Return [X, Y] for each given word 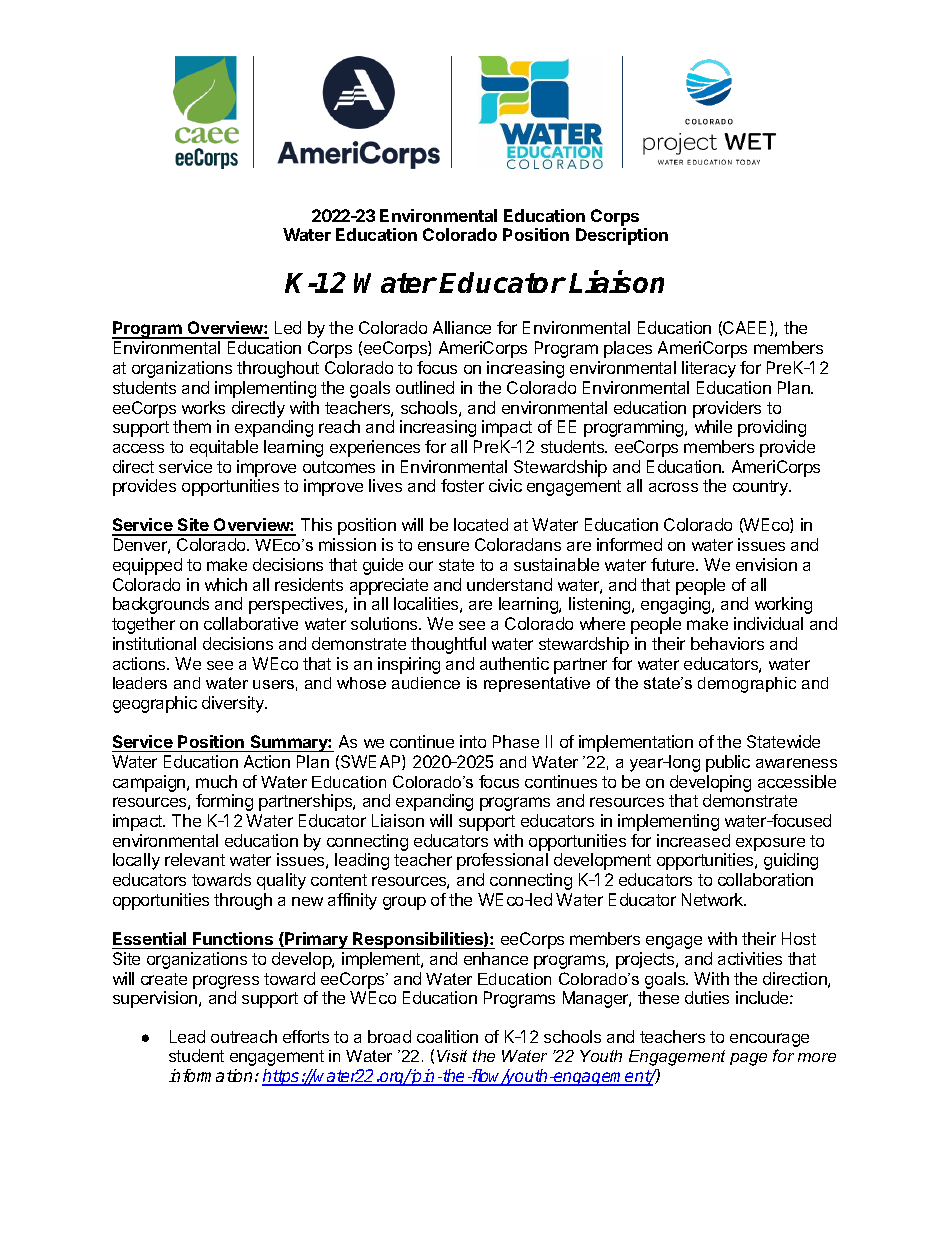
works [203, 407]
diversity [234, 704]
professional [502, 861]
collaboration [765, 879]
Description [622, 236]
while [713, 426]
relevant [195, 859]
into [473, 741]
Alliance [462, 327]
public [728, 763]
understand [509, 584]
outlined [425, 387]
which [226, 584]
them [192, 426]
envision [766, 564]
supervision [156, 999]
